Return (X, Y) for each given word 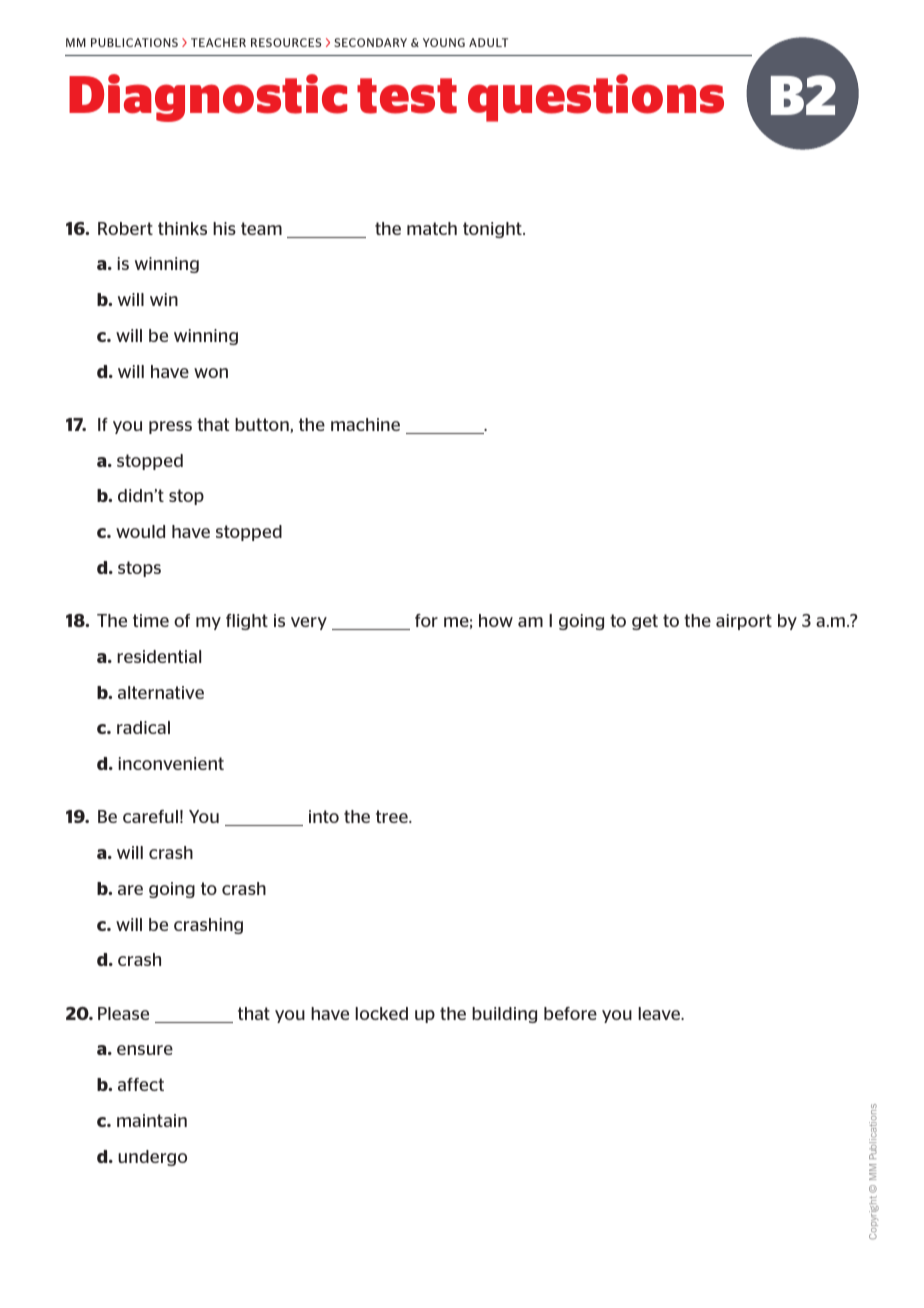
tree (393, 816)
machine (365, 424)
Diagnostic (208, 98)
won (211, 373)
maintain (152, 1120)
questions (596, 98)
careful (150, 816)
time (151, 620)
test (407, 96)
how (496, 620)
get (645, 622)
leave (660, 1013)
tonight (493, 230)
